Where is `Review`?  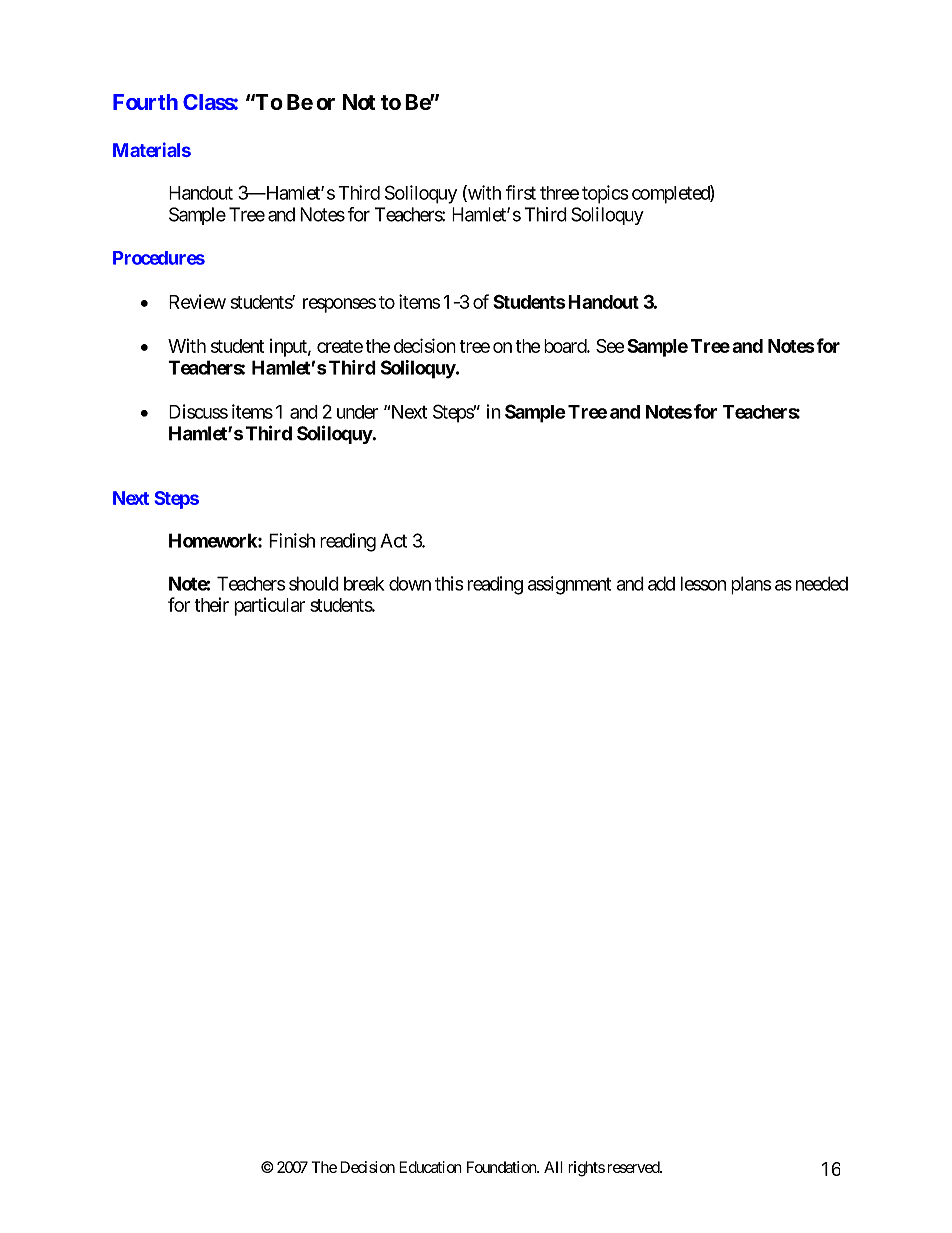 Review is located at coordinates (197, 301).
